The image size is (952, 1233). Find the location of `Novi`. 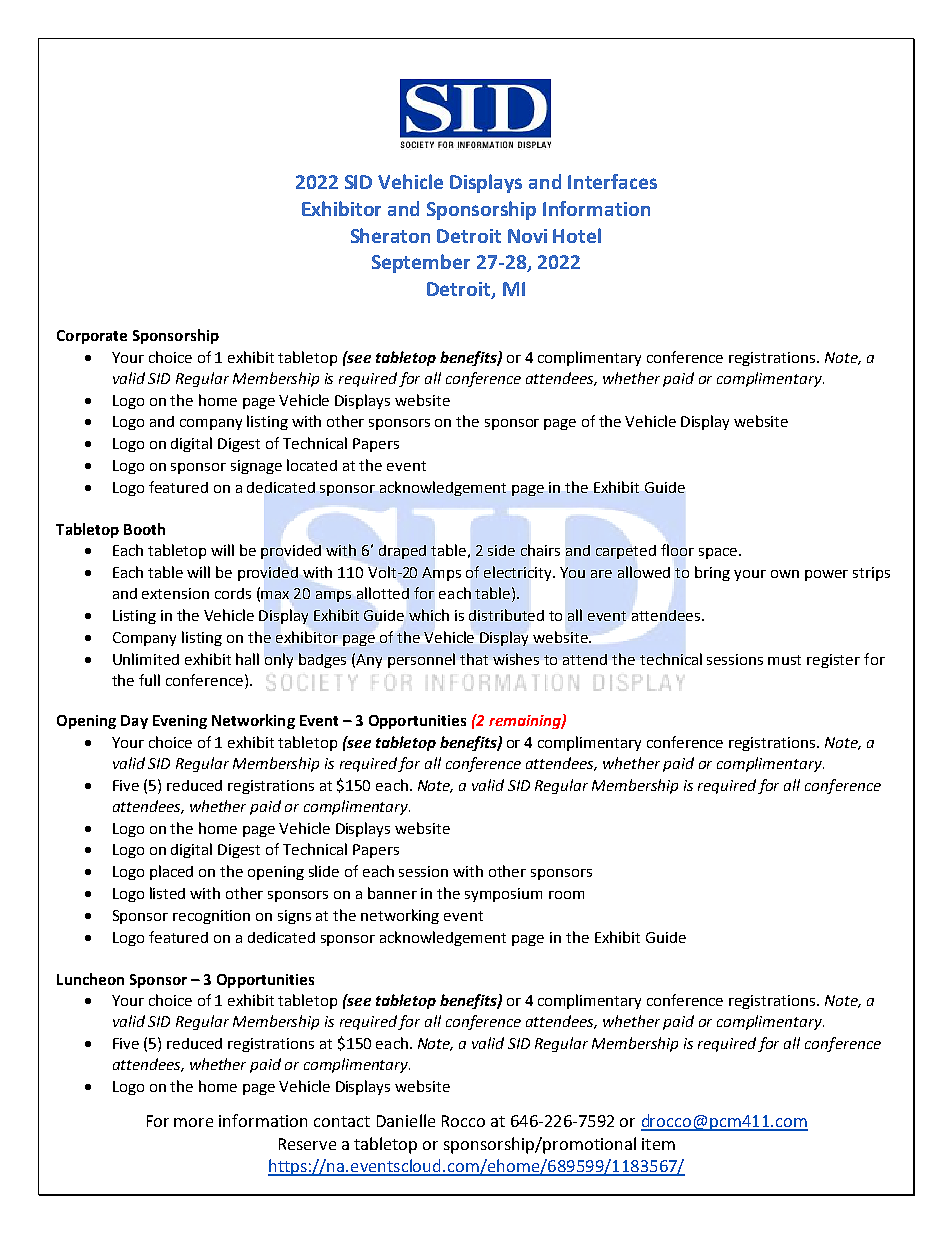

Novi is located at coordinates (527, 236).
